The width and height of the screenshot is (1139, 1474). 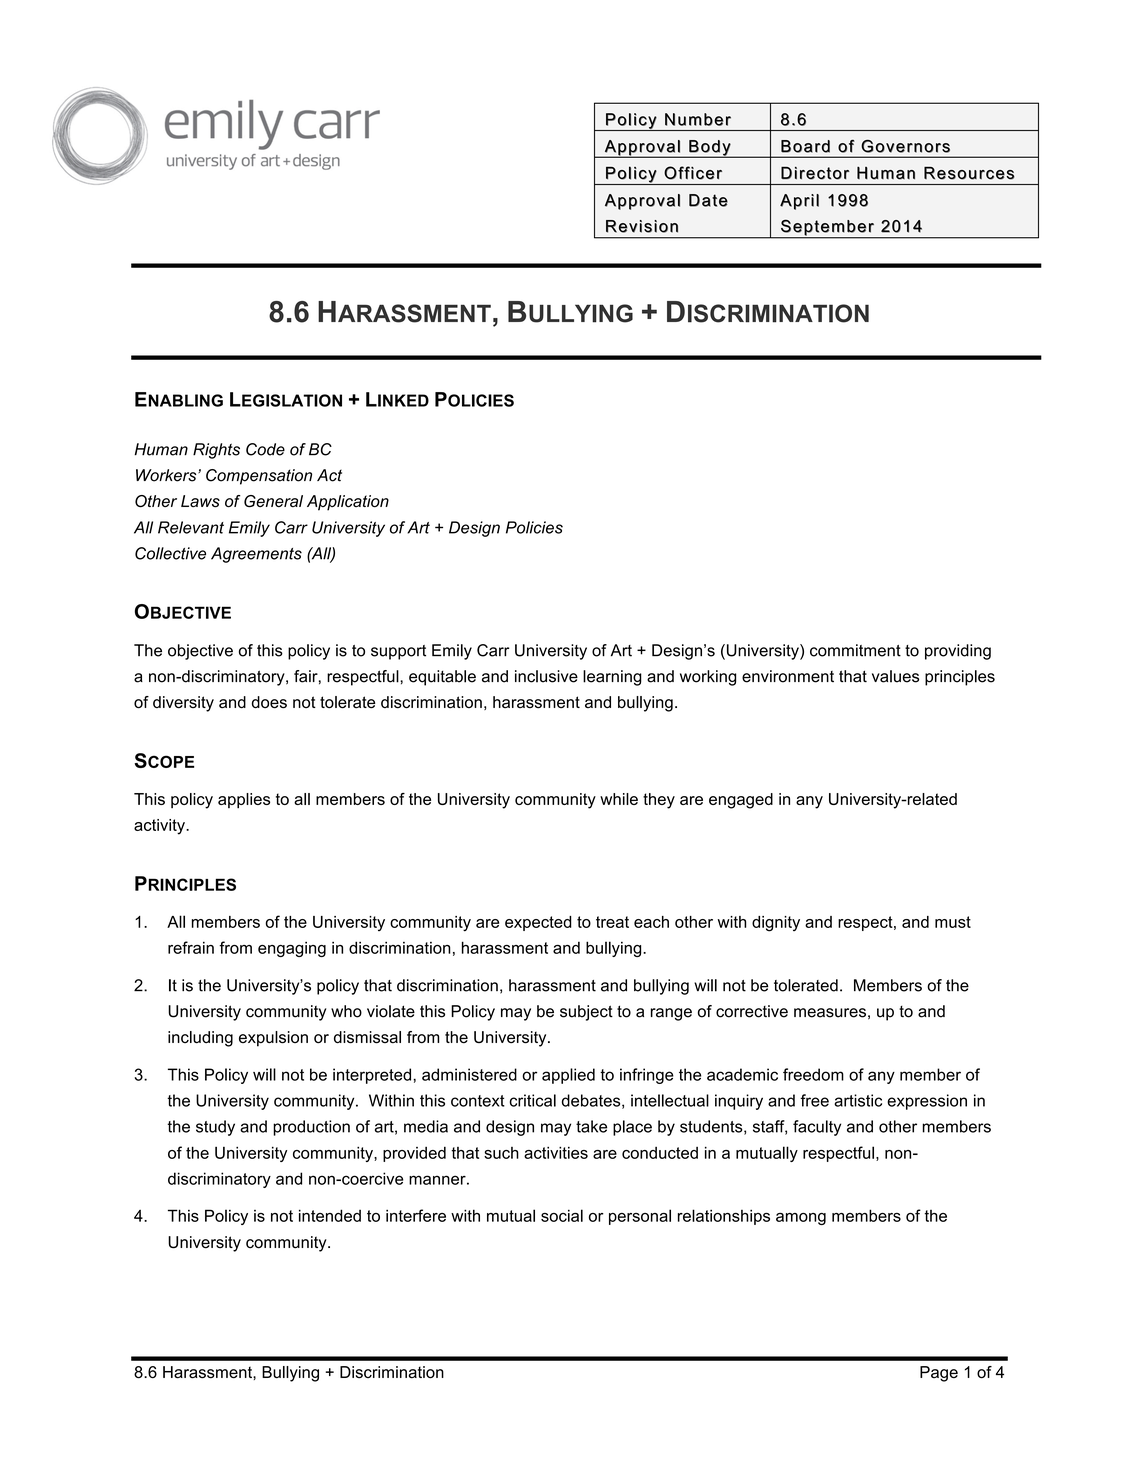 What do you see at coordinates (619, 799) in the screenshot?
I see `while` at bounding box center [619, 799].
